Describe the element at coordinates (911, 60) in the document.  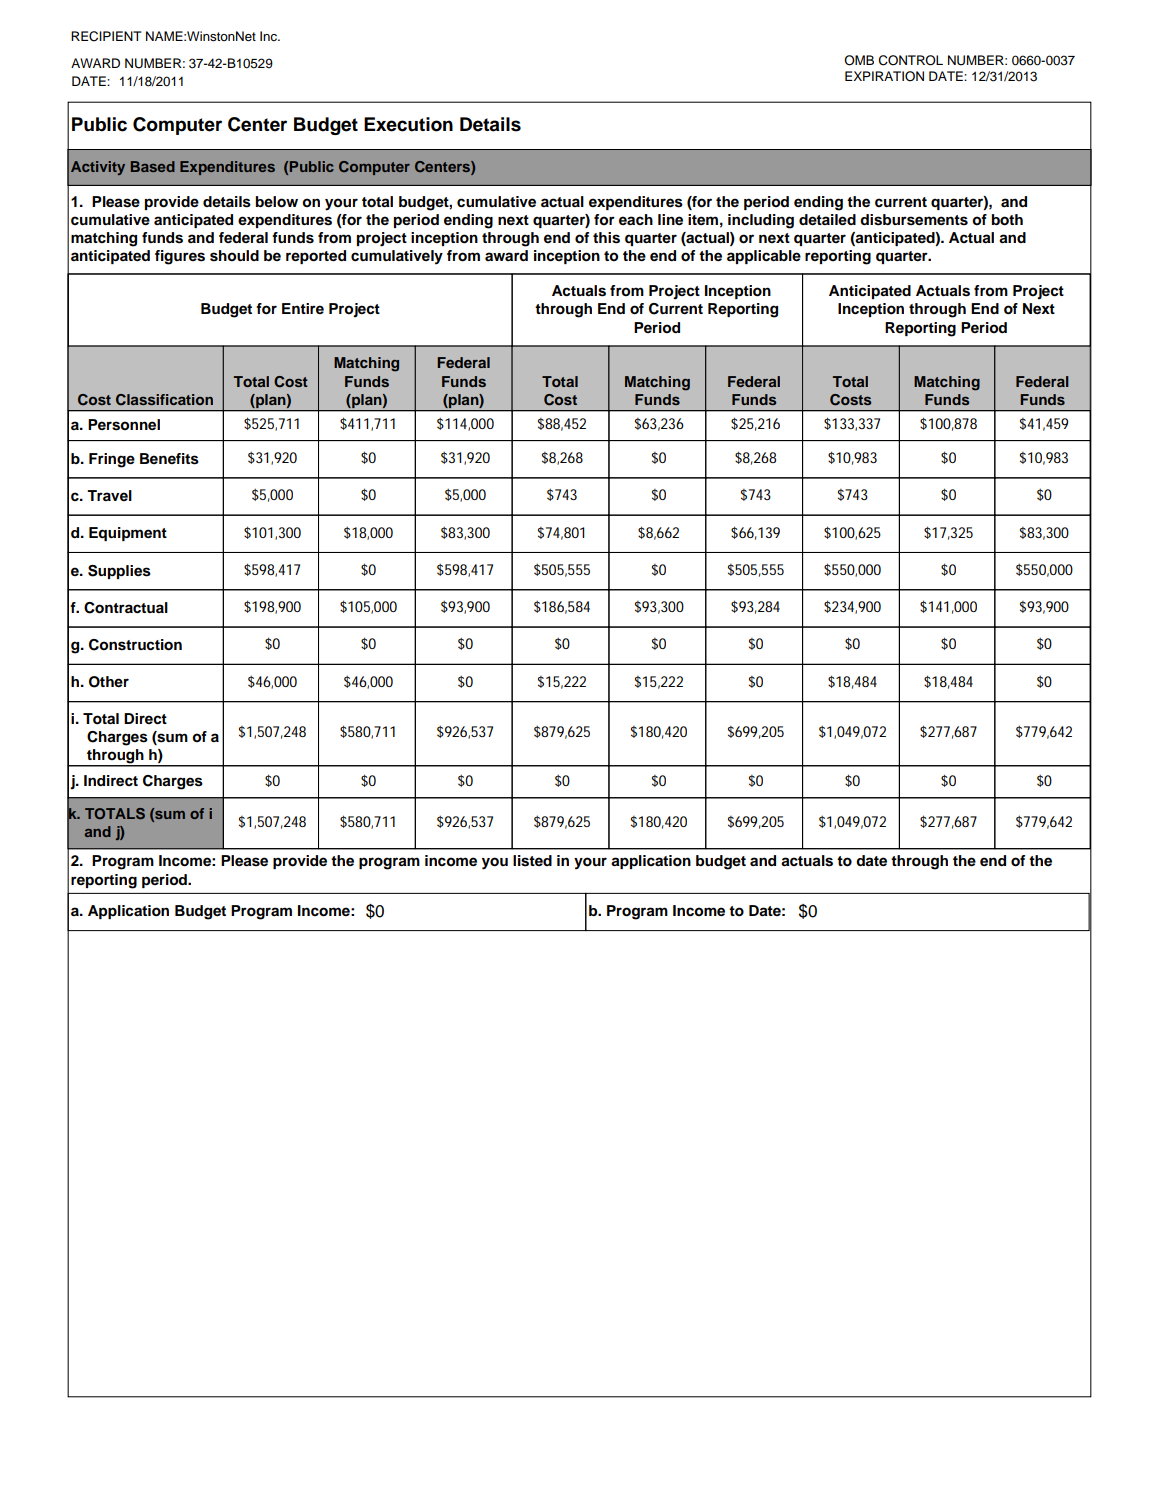
I see `CONTROL` at that location.
